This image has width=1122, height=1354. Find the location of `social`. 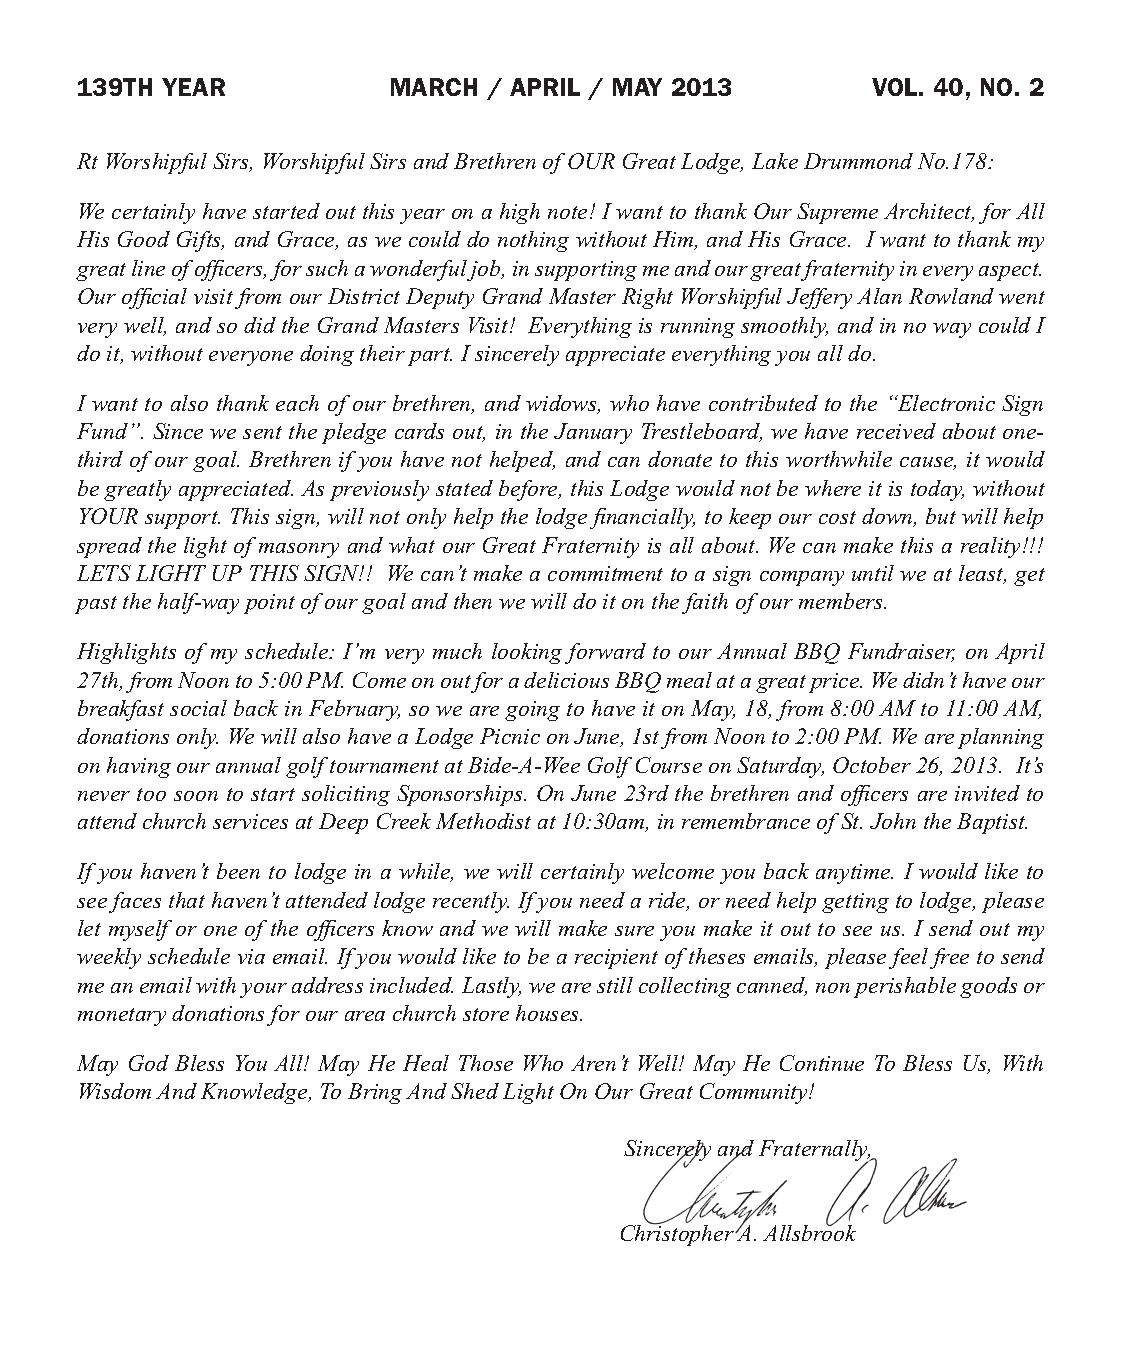

social is located at coordinates (198, 708).
